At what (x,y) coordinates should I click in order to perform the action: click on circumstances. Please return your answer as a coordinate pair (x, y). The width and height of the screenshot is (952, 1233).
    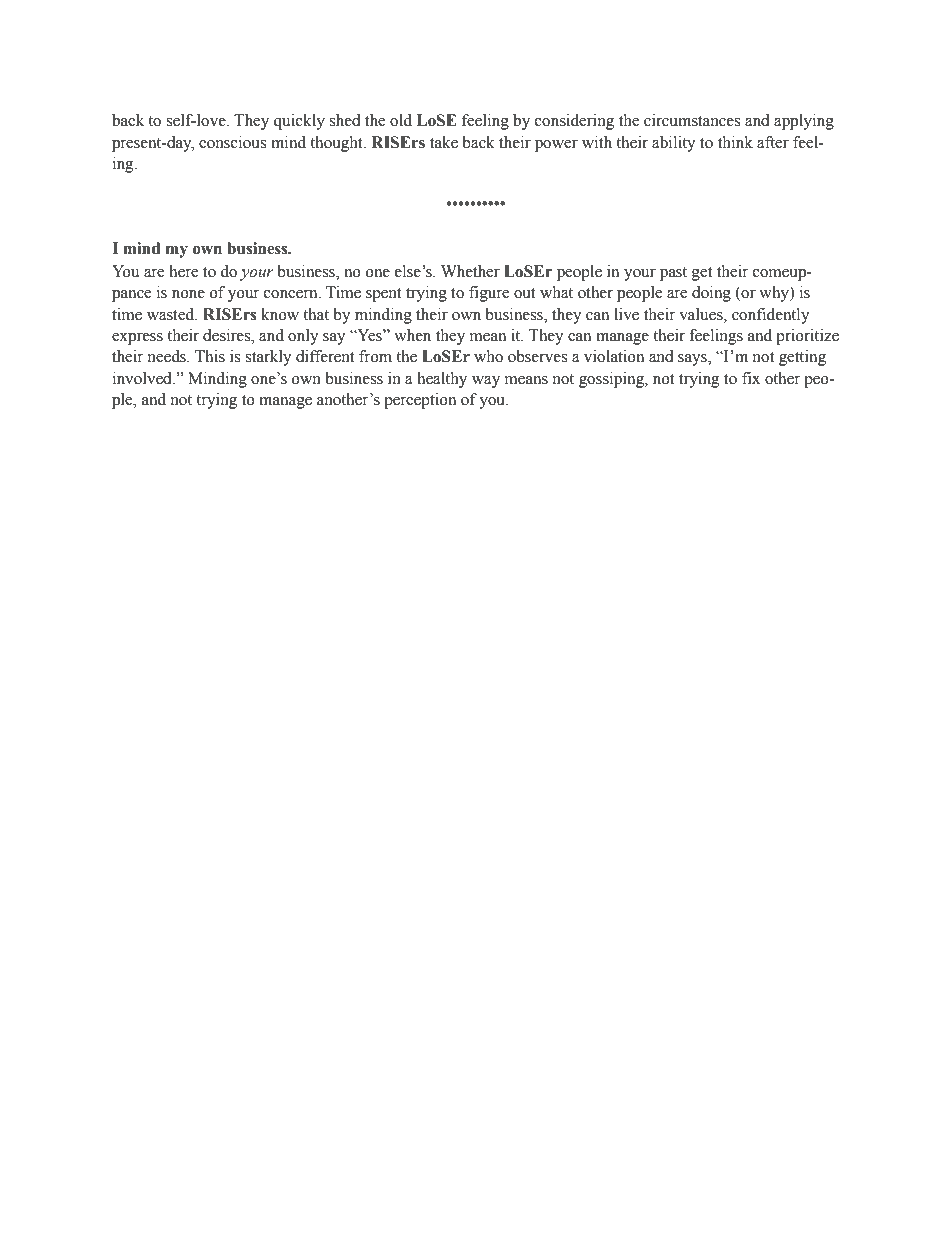
    Looking at the image, I should click on (692, 120).
